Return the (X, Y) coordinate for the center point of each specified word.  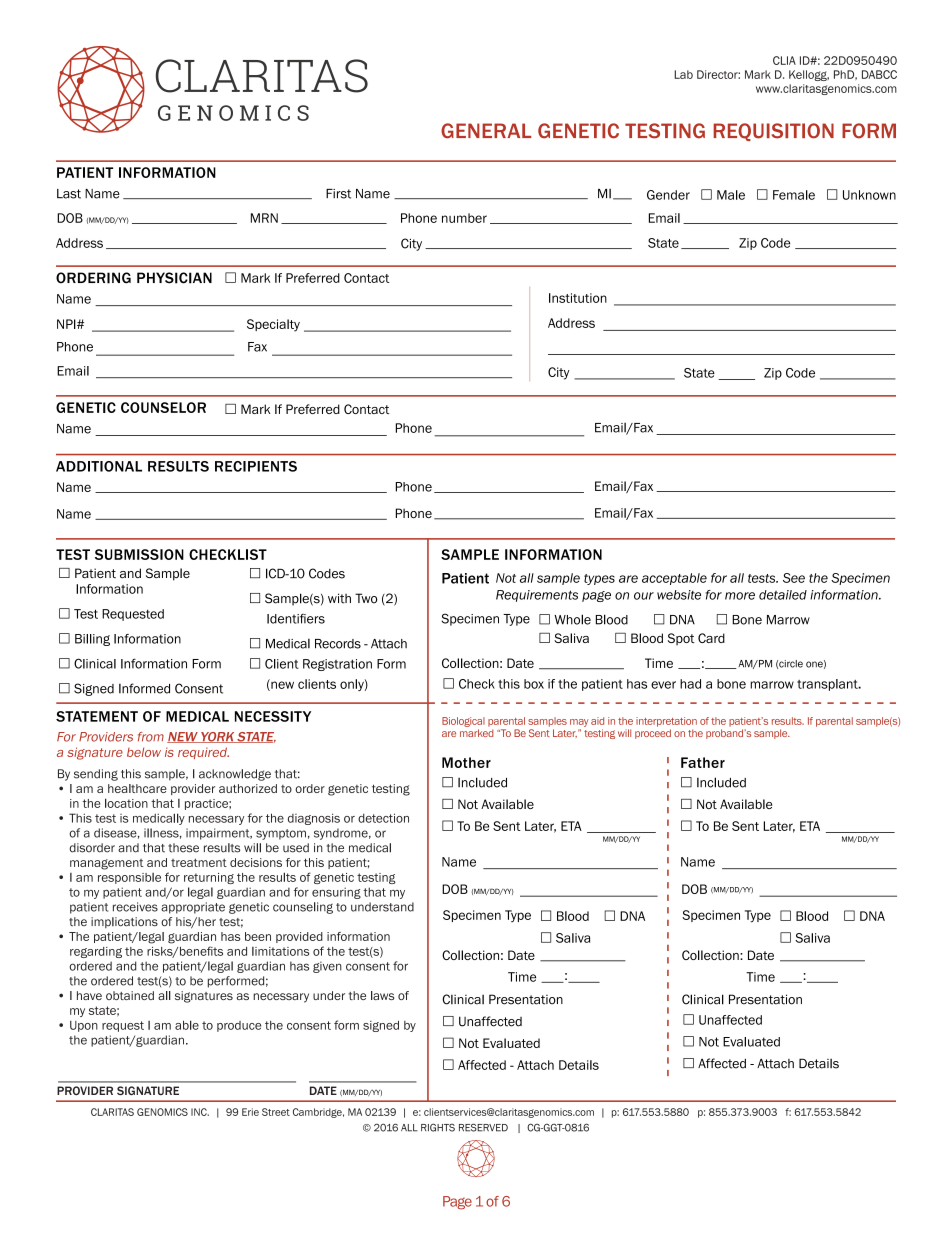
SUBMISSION (139, 554)
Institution (578, 298)
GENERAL (486, 131)
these (183, 848)
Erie (250, 1112)
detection (383, 818)
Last (69, 194)
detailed (783, 595)
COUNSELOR (163, 407)
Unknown (869, 195)
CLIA (784, 60)
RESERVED (483, 1127)
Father (703, 762)
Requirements (537, 596)
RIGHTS (438, 1127)
